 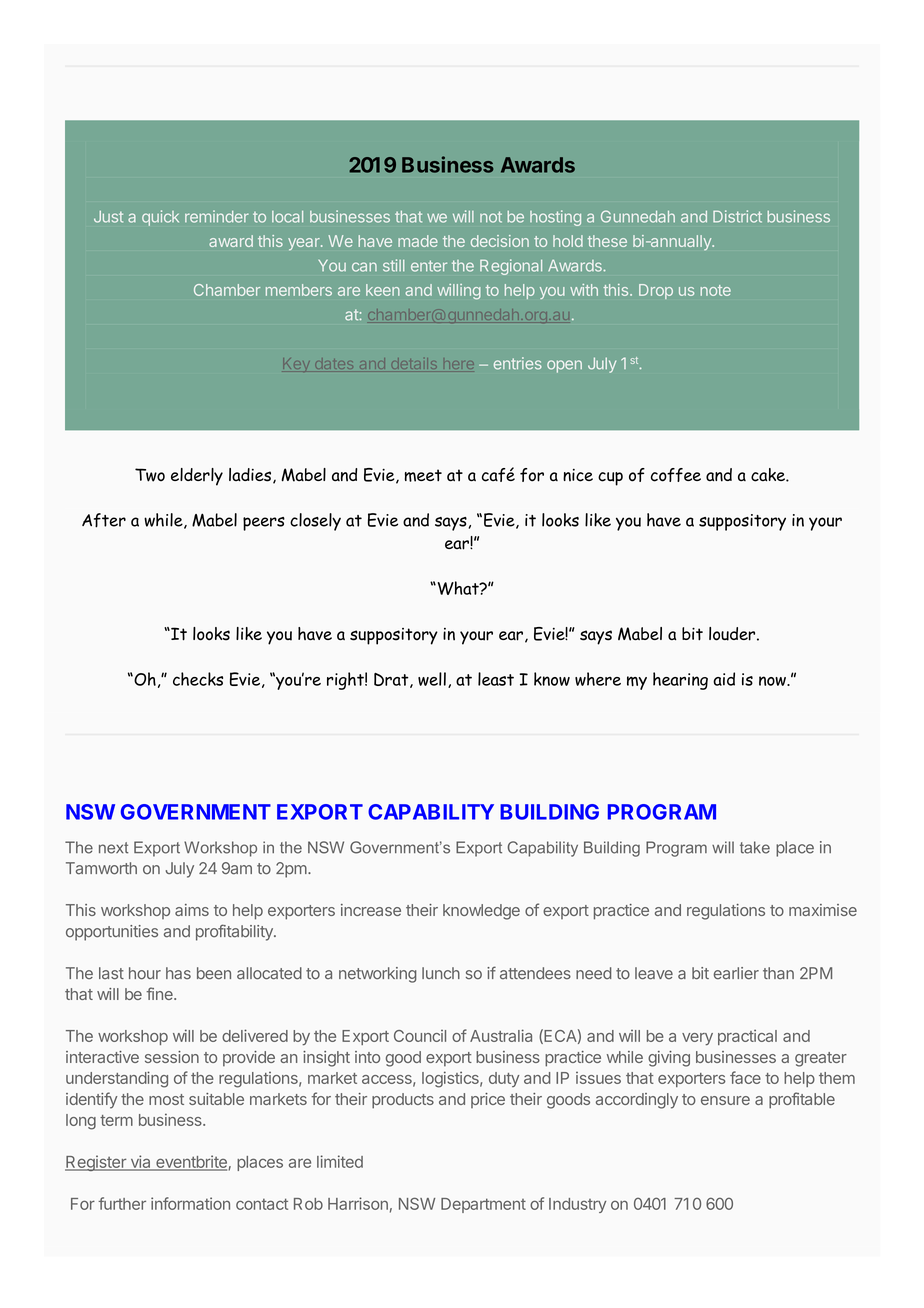 I want to click on well, so click(x=432, y=679).
